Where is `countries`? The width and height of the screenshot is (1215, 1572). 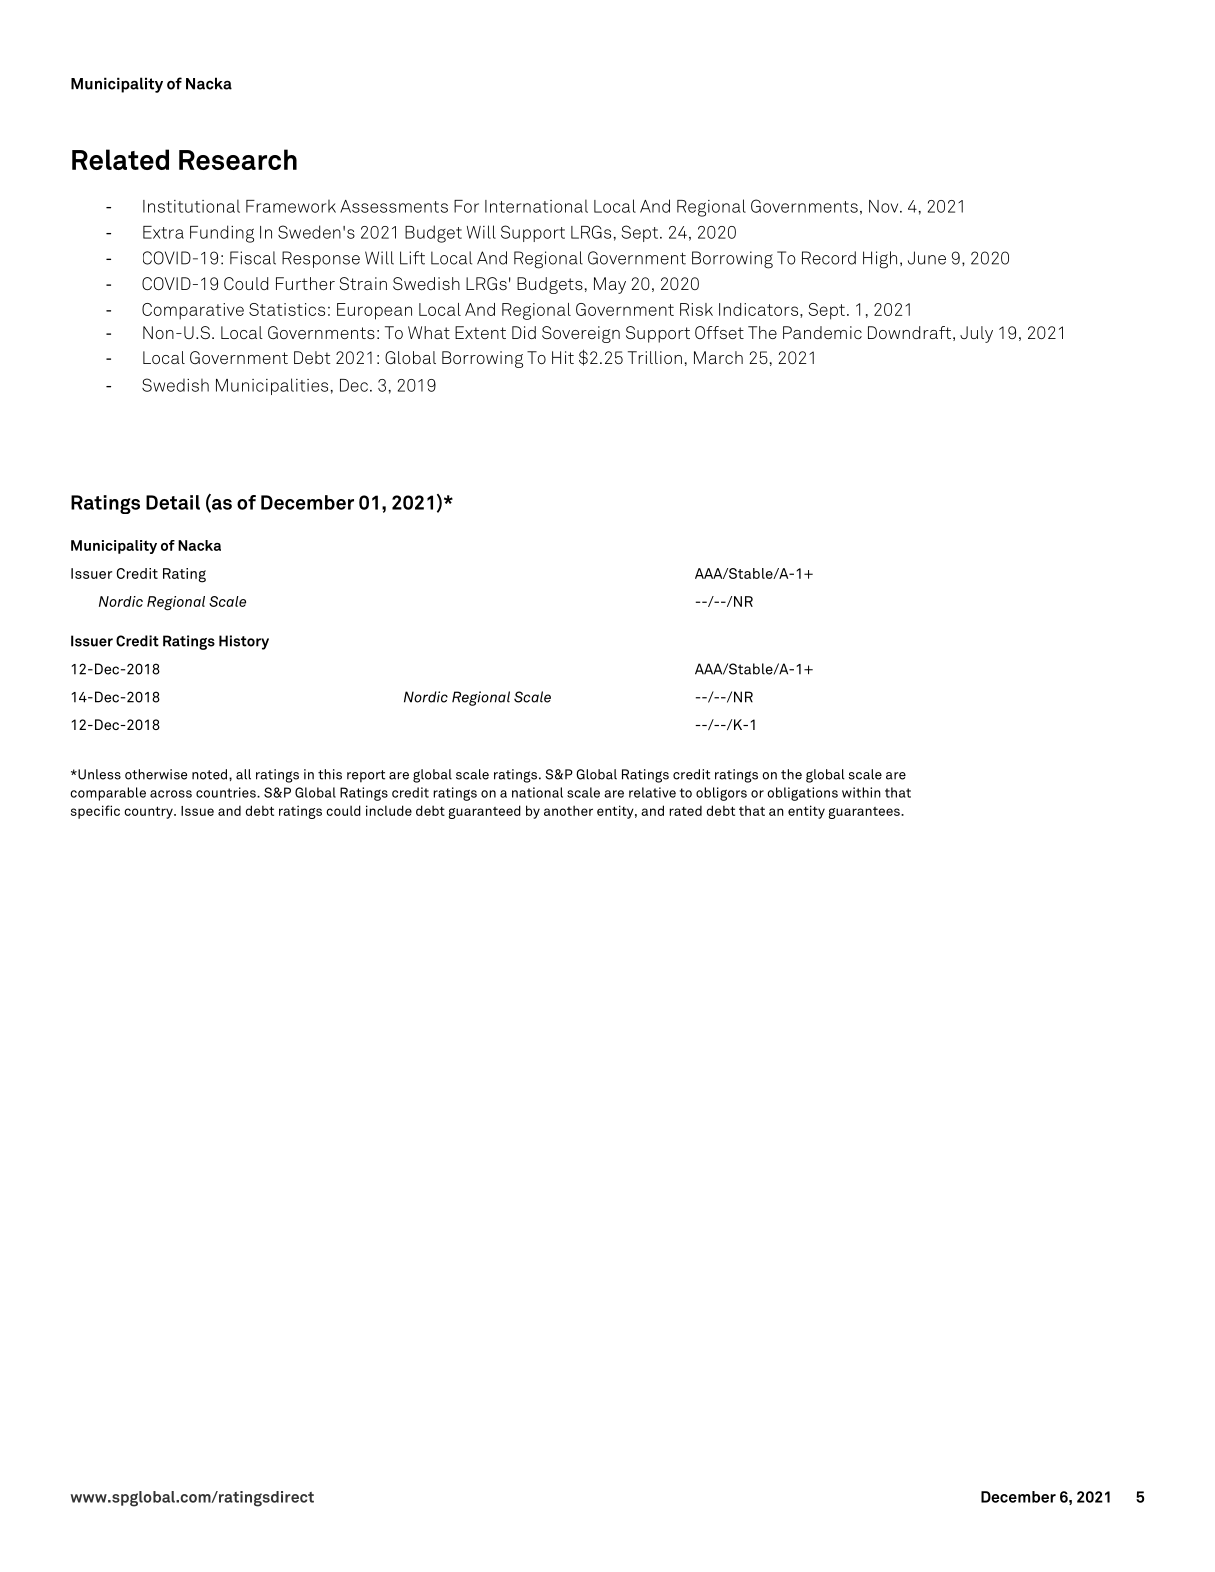 countries is located at coordinates (227, 792).
